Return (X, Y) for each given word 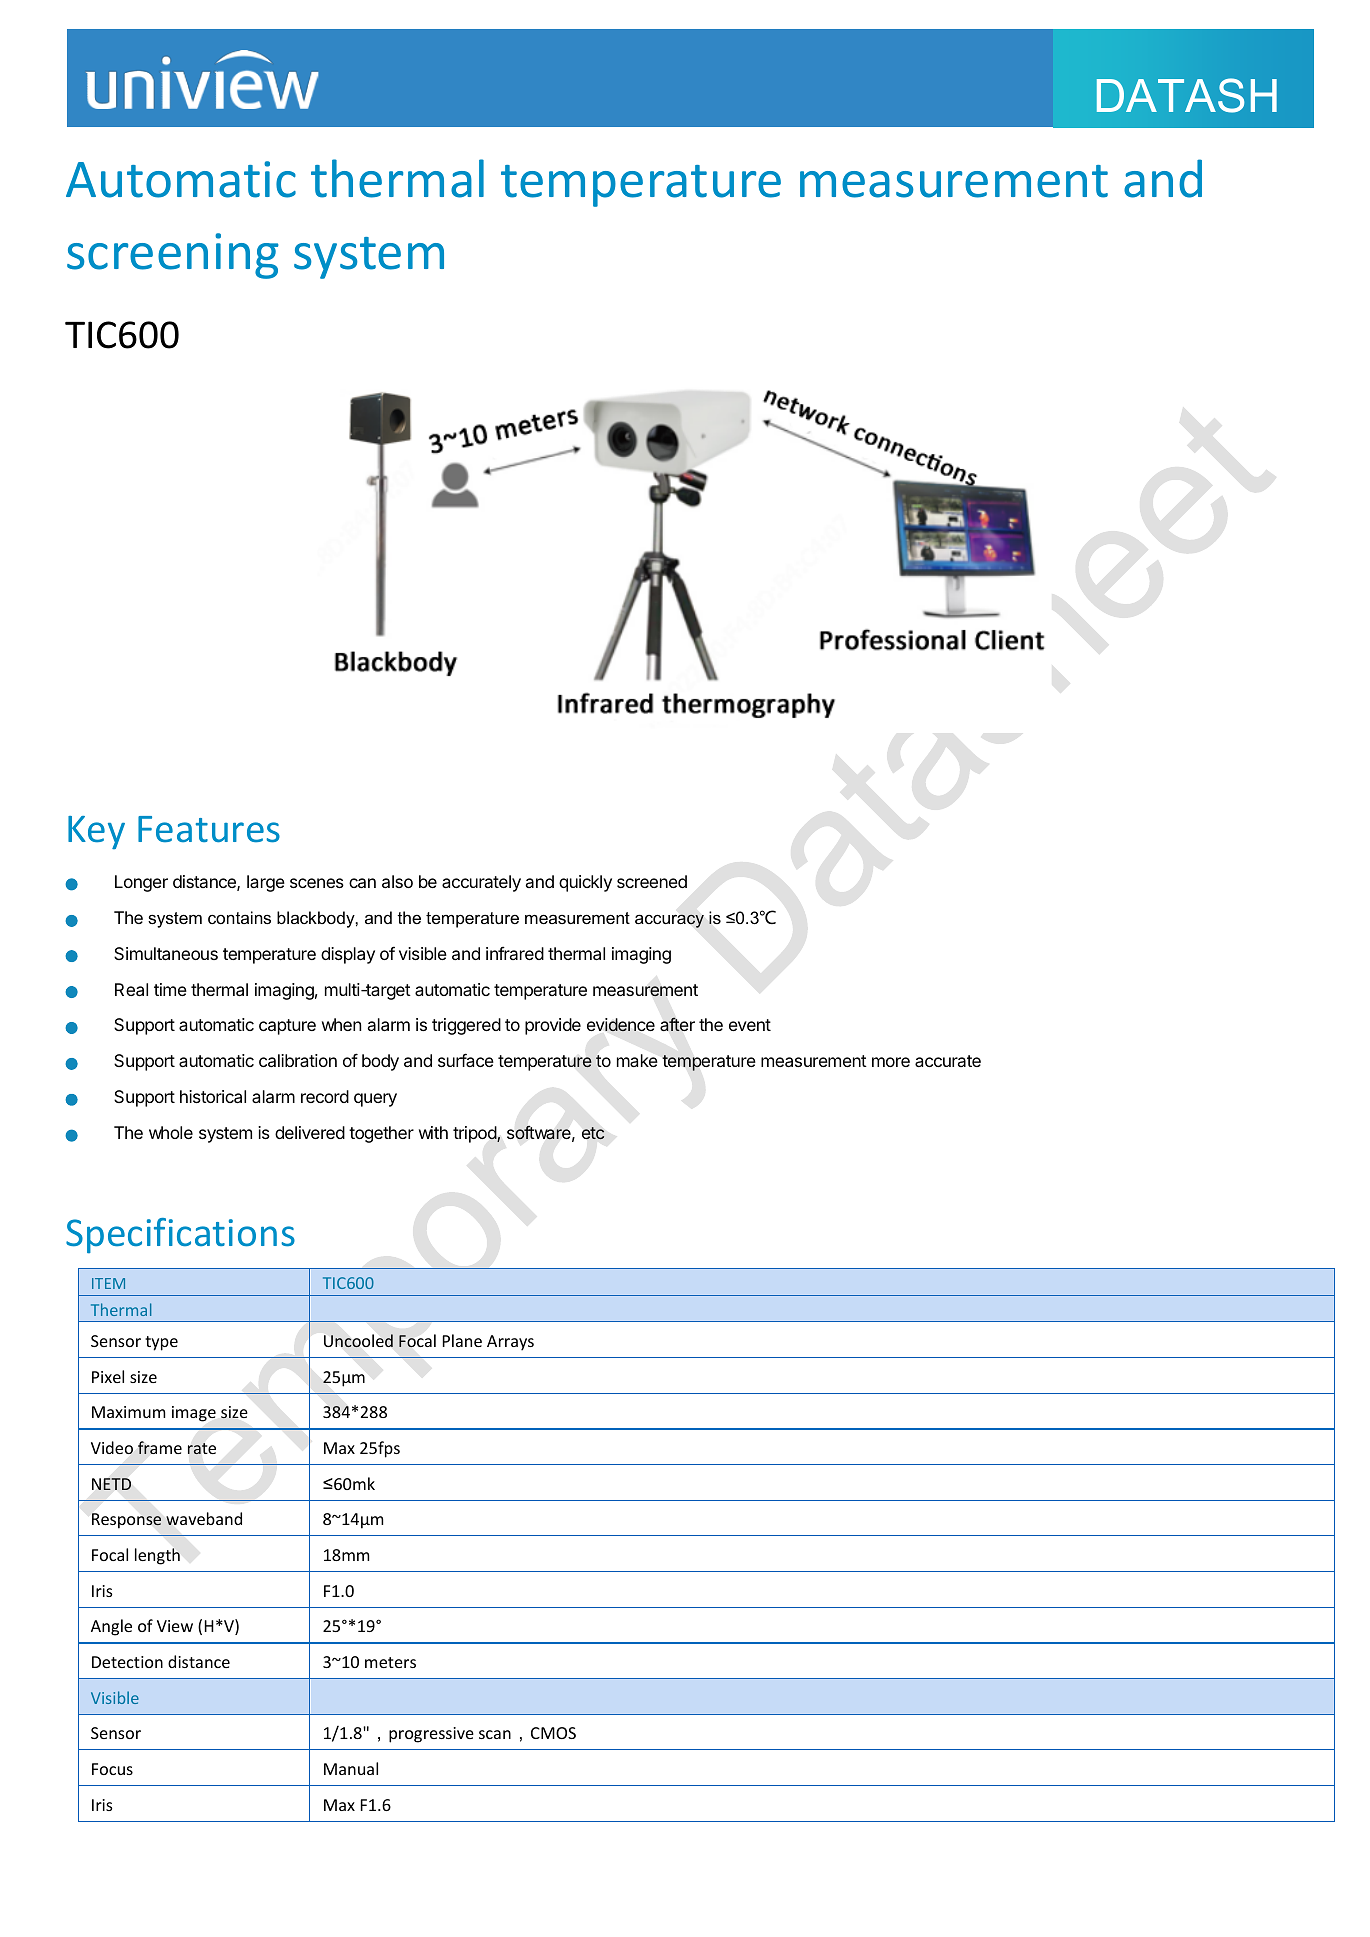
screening (173, 256)
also (397, 881)
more (891, 1062)
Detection (127, 1662)
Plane (462, 1340)
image (194, 1414)
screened (652, 881)
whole (171, 1132)
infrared (515, 953)
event (750, 1025)
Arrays (510, 1343)
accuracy (669, 921)
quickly (585, 883)
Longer (141, 883)
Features (209, 829)
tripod (475, 1134)
